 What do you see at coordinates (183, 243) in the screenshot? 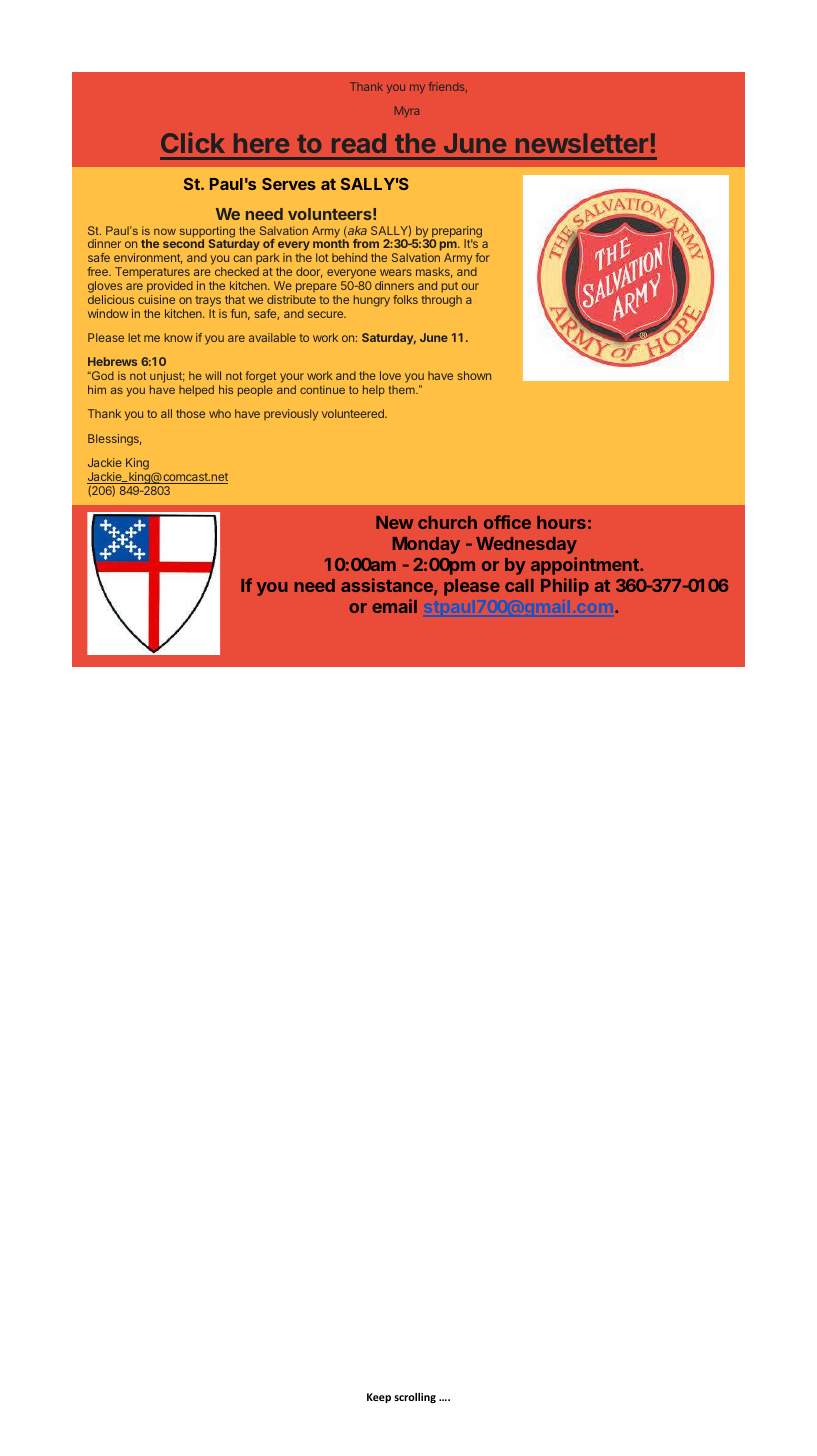
I see `second` at bounding box center [183, 243].
